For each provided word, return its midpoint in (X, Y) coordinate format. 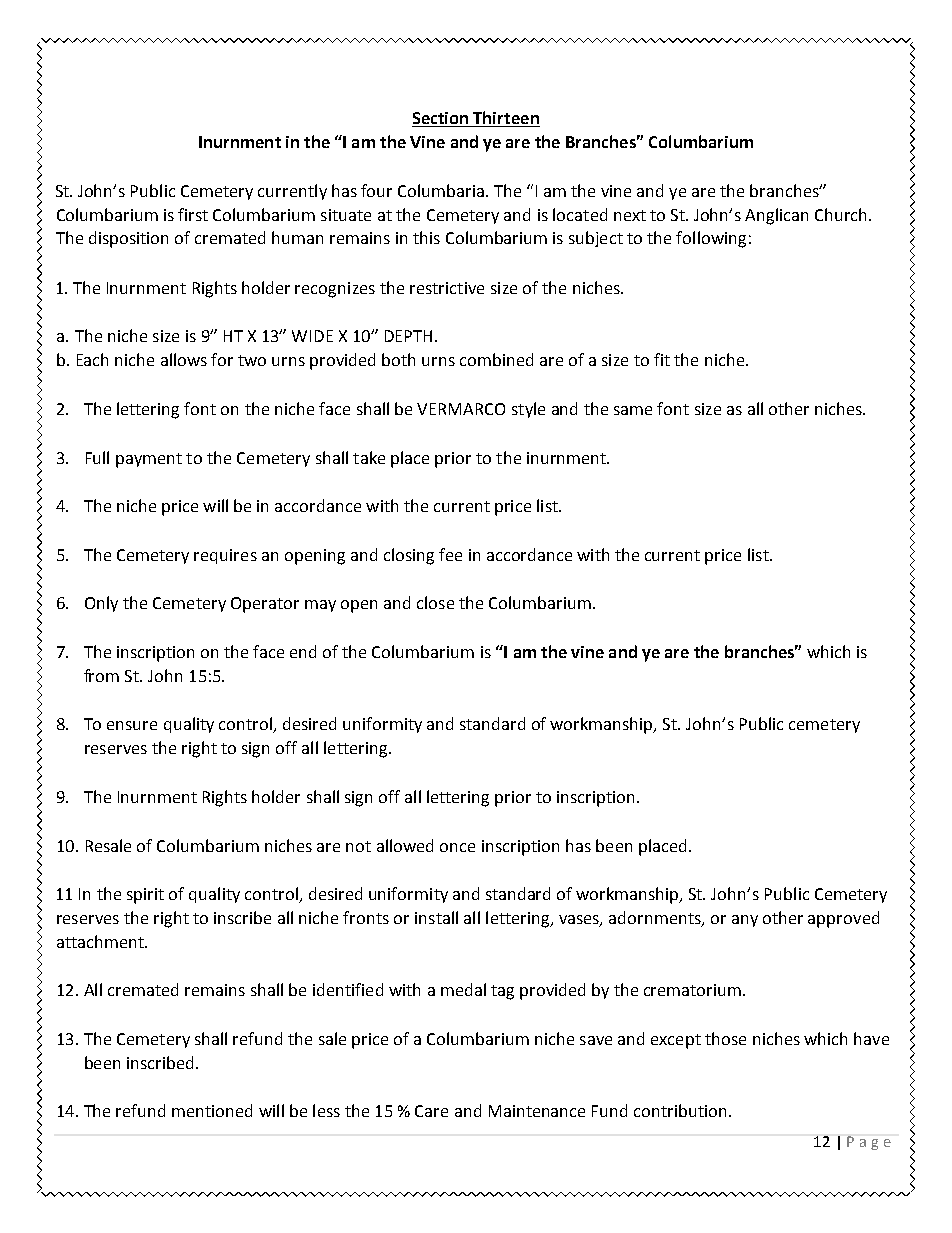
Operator (265, 605)
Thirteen (506, 117)
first (193, 214)
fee (450, 554)
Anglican (776, 216)
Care (431, 1111)
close (435, 602)
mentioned (212, 1110)
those (725, 1038)
